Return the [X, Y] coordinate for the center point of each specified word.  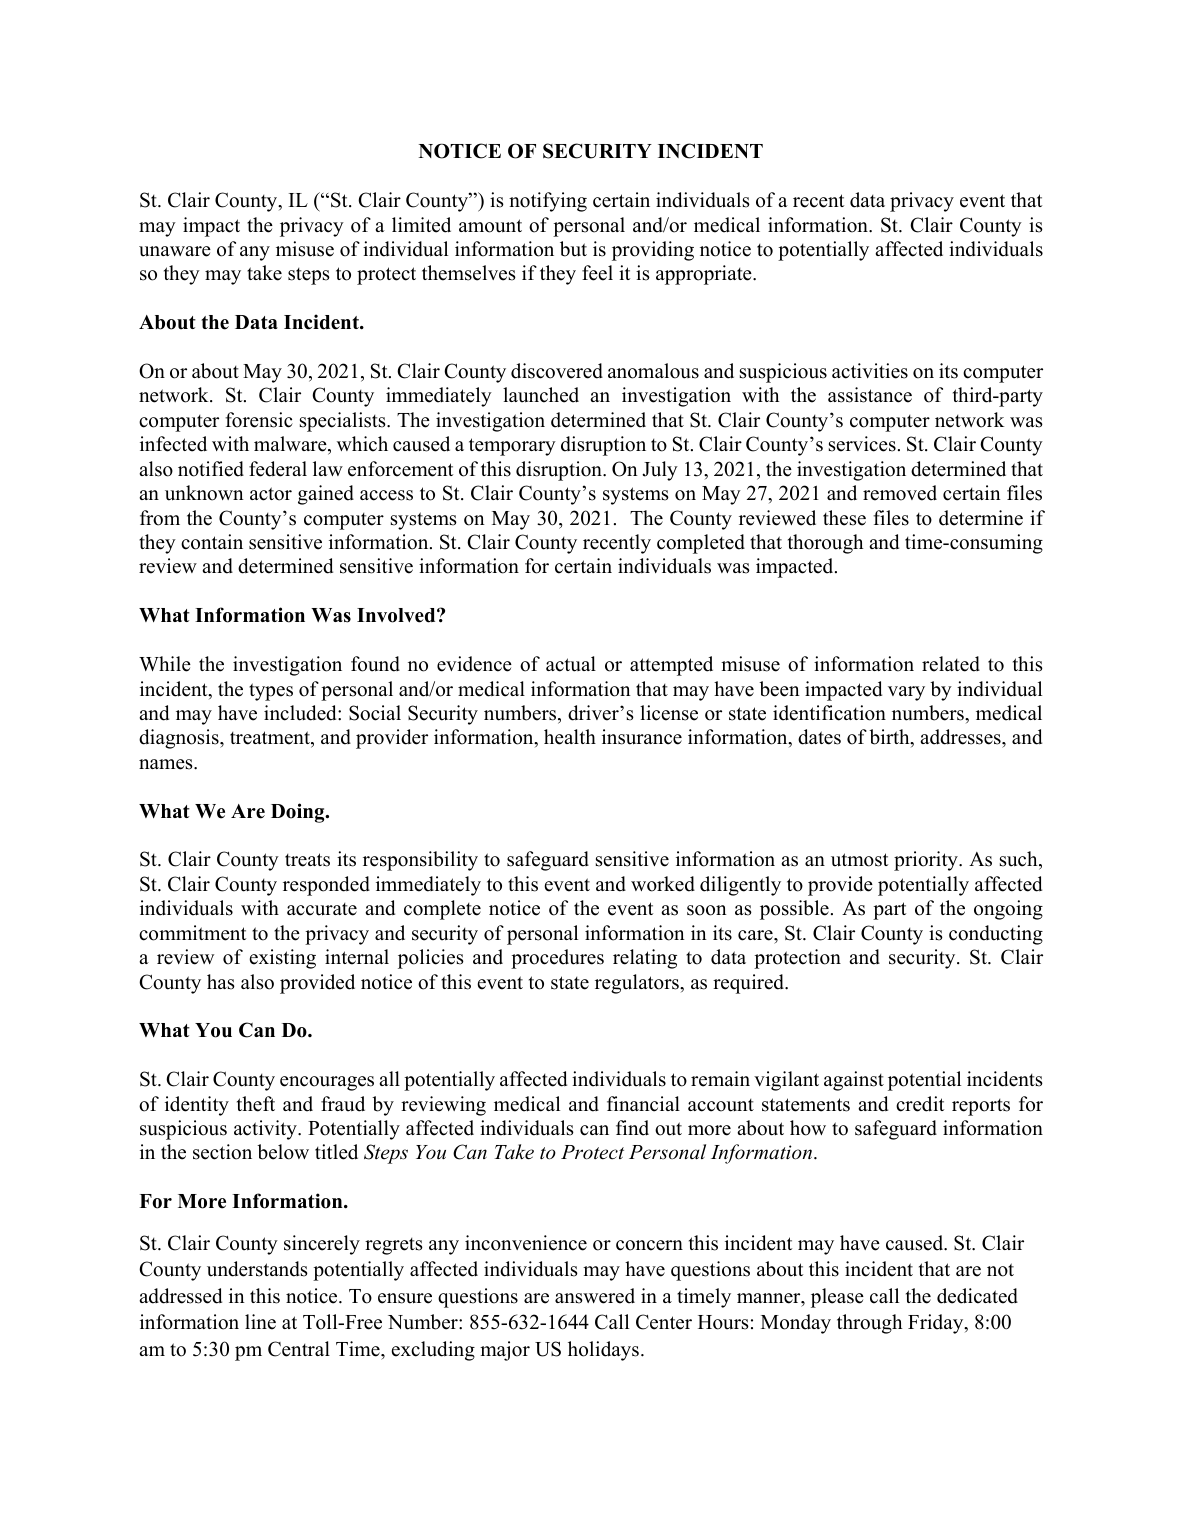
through [869, 1324]
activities [870, 371]
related [951, 664]
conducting [996, 935]
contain [212, 542]
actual [571, 664]
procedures [557, 959]
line [260, 1322]
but [573, 249]
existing [282, 959]
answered [595, 1296]
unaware [175, 251]
